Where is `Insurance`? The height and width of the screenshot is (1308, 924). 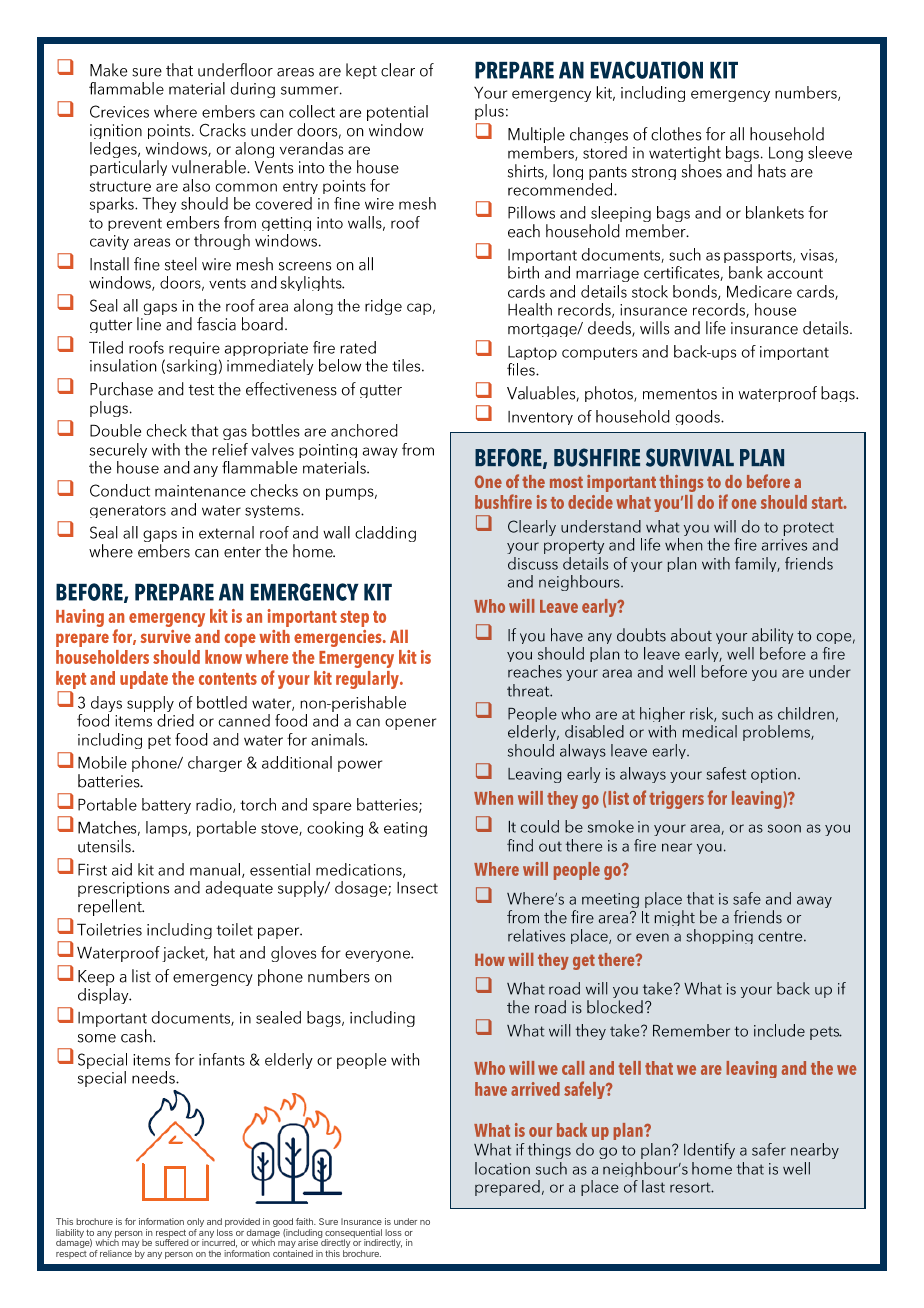
Insurance is located at coordinates (361, 1221).
